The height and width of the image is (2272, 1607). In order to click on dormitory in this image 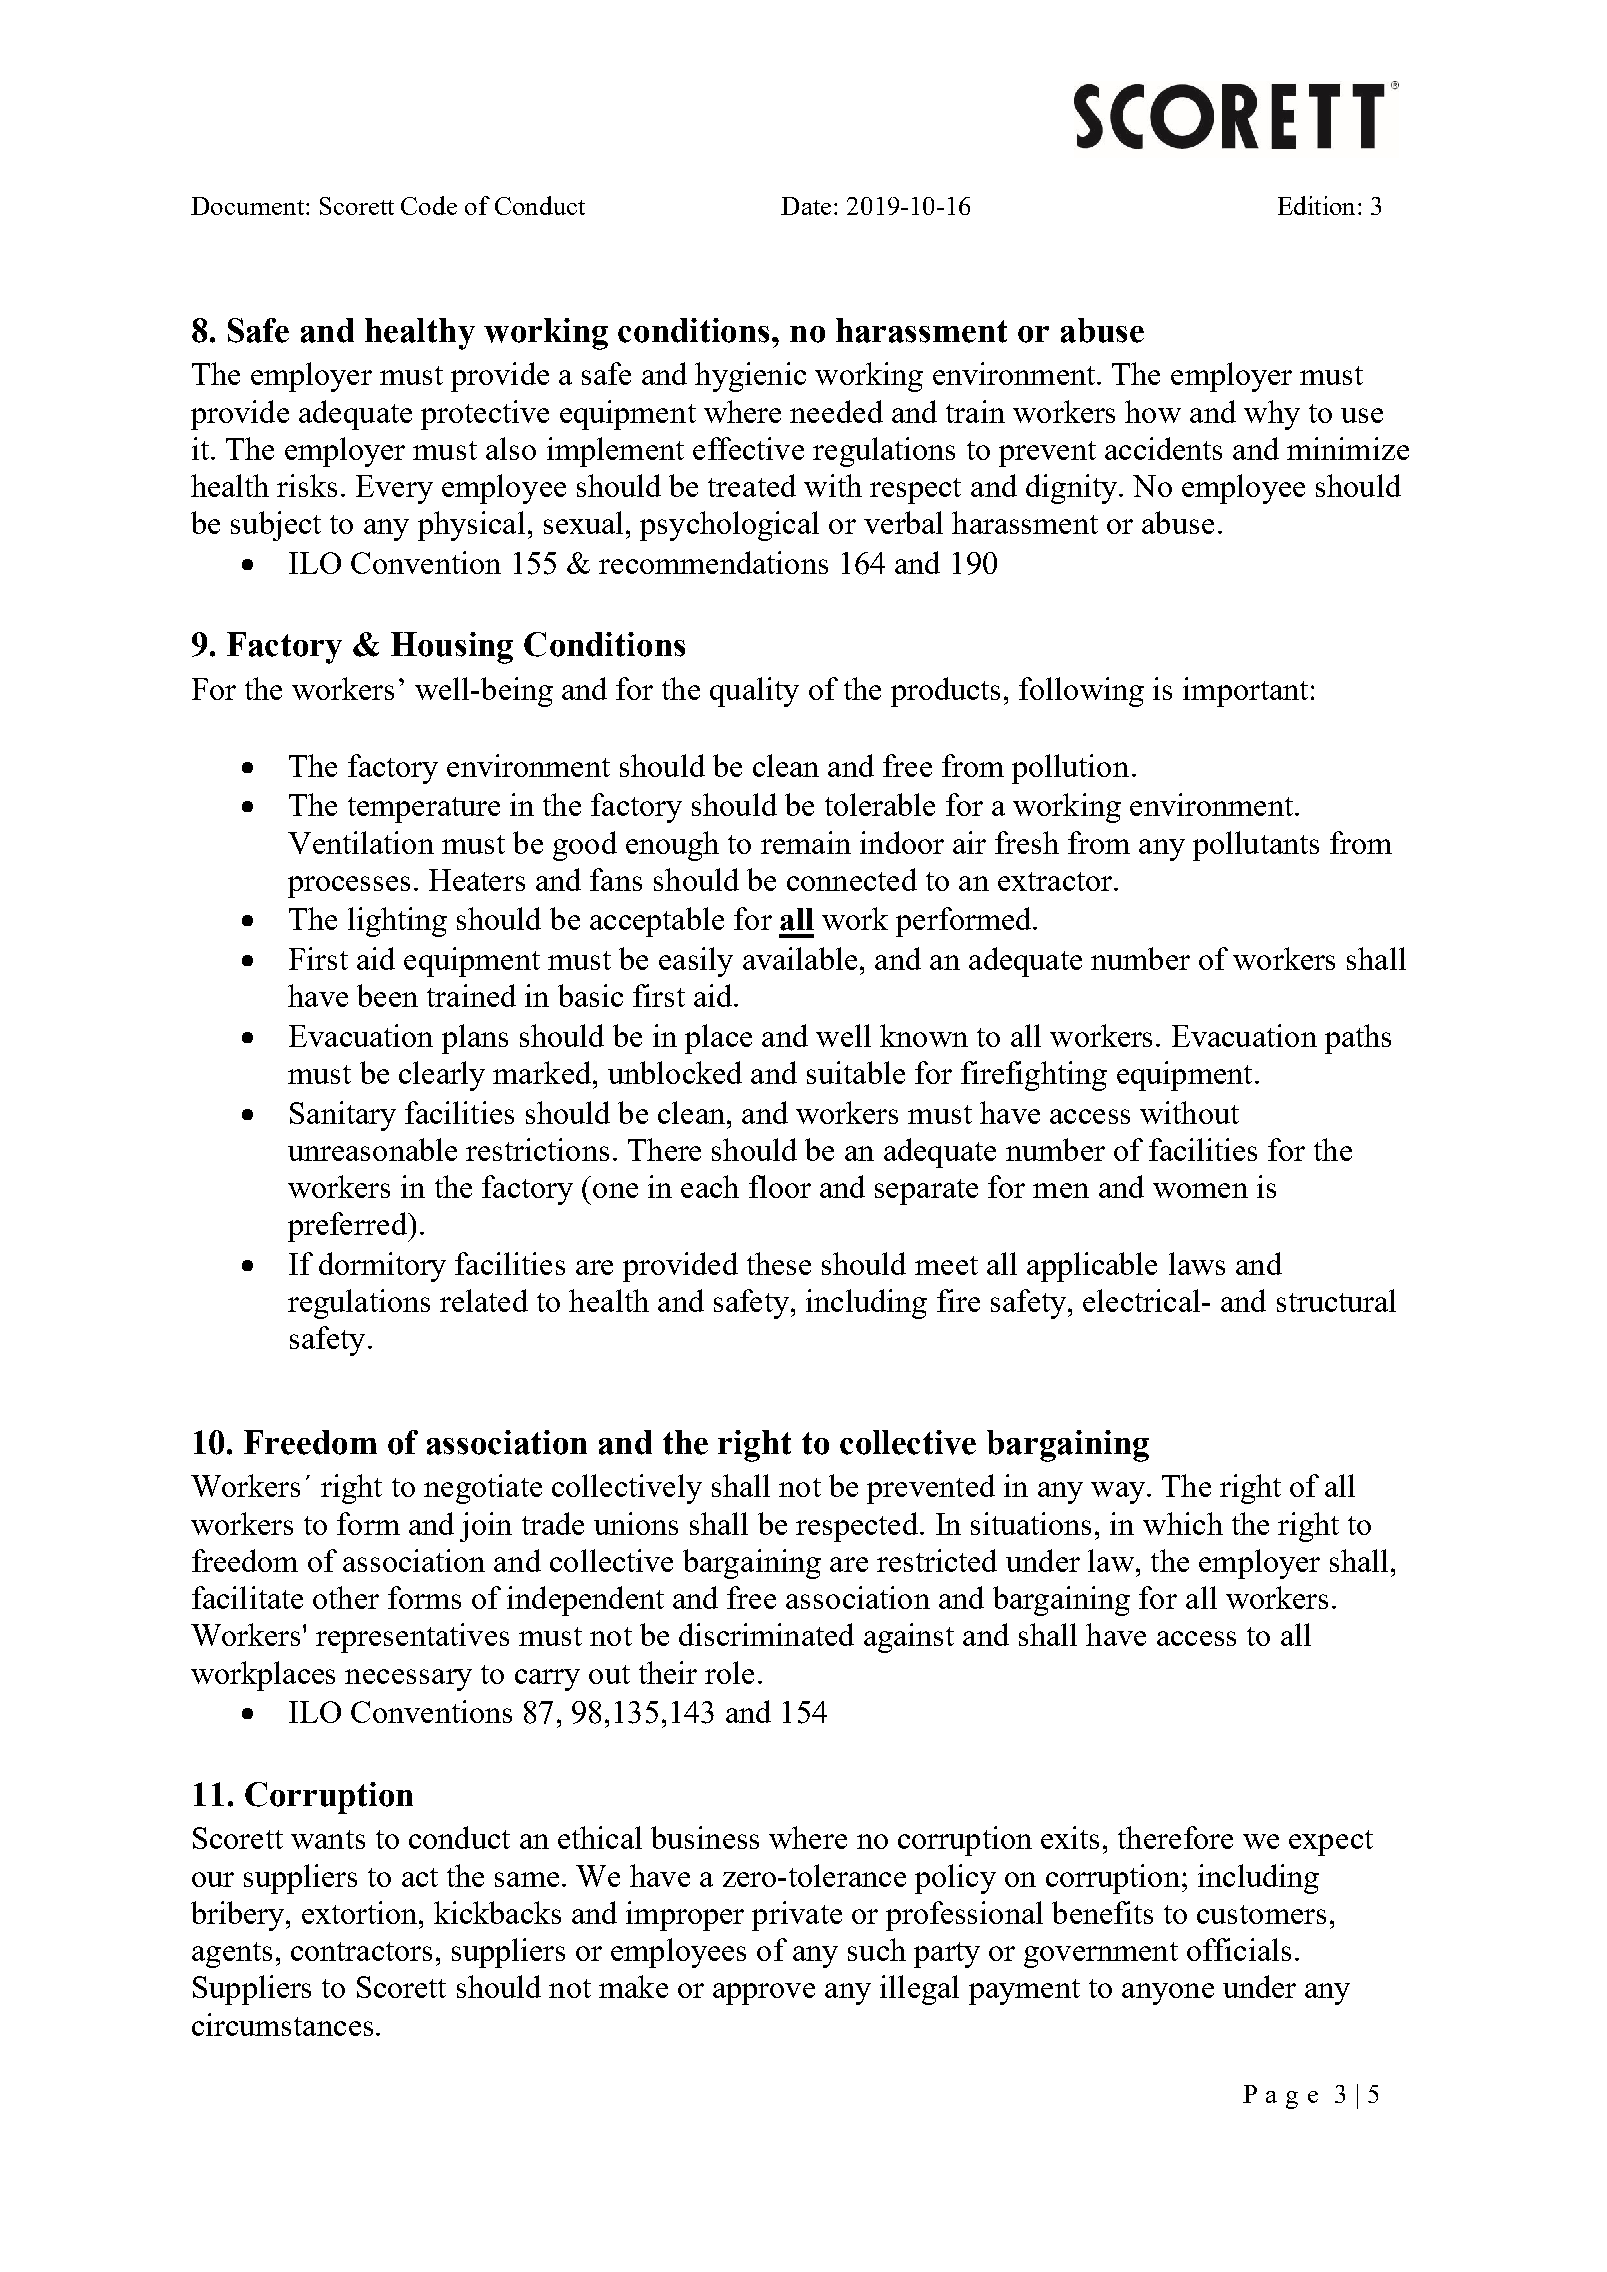, I will do `click(382, 1267)`.
